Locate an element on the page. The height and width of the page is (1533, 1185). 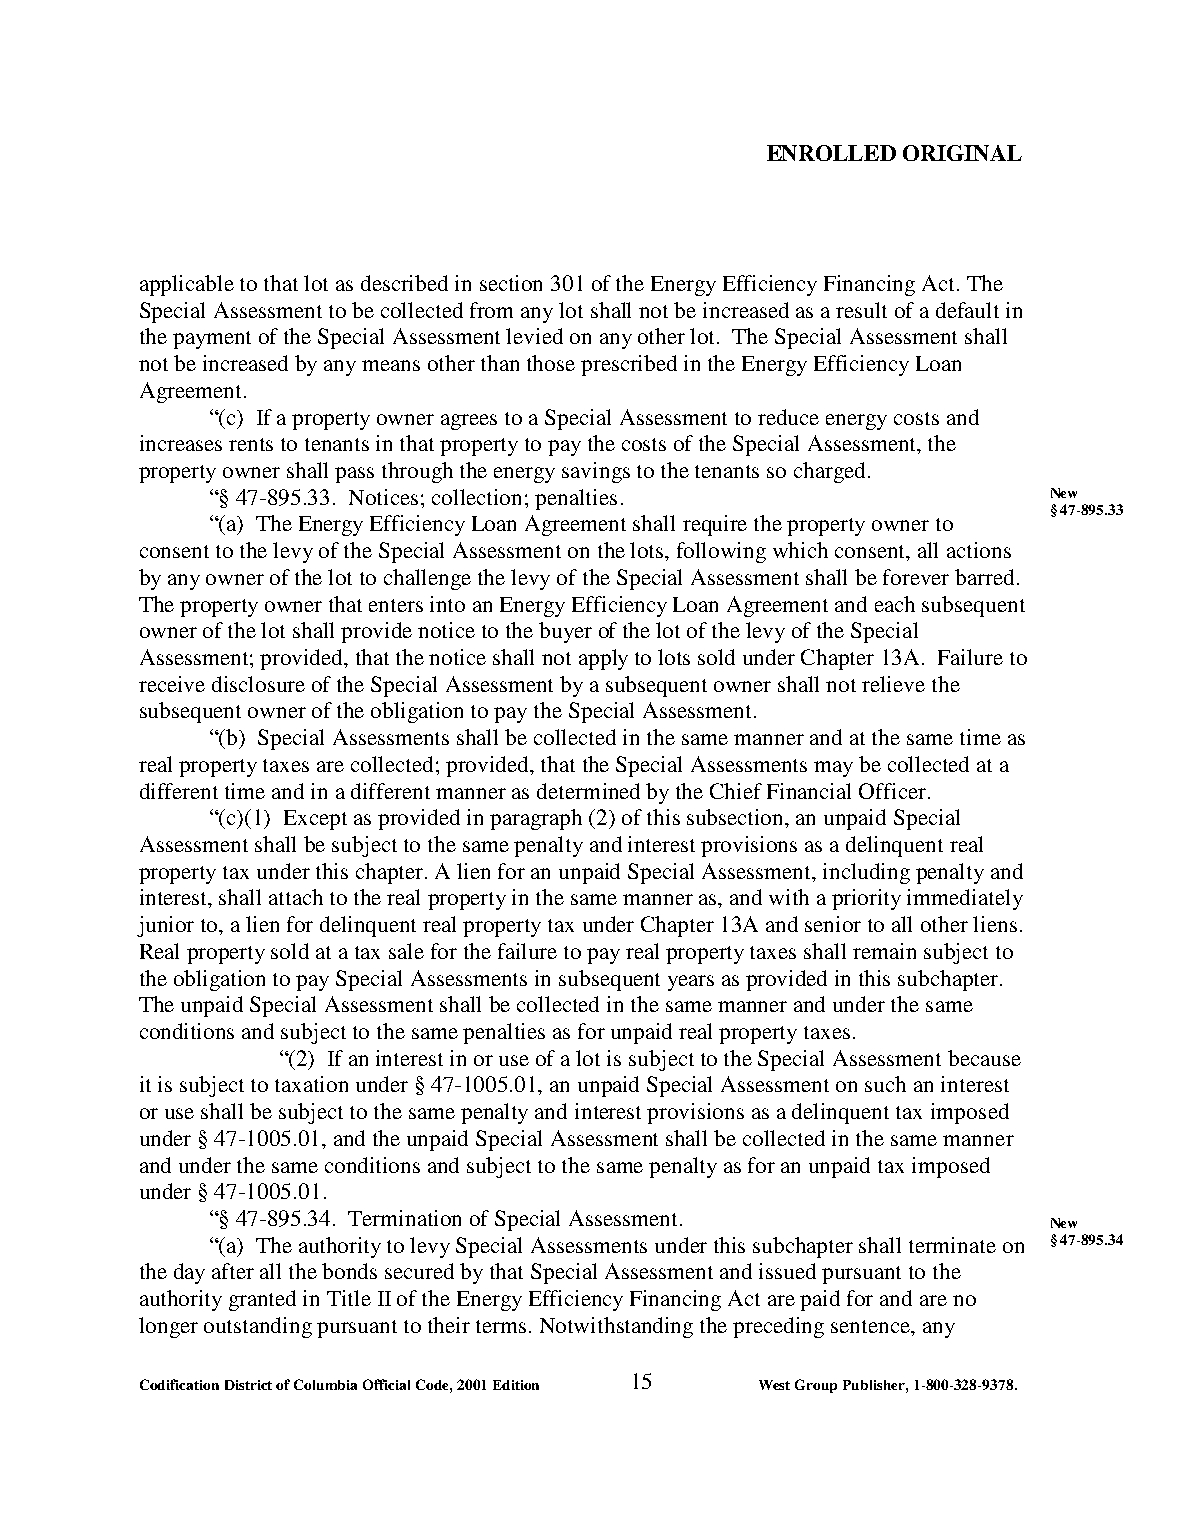
Except is located at coordinates (315, 820).
